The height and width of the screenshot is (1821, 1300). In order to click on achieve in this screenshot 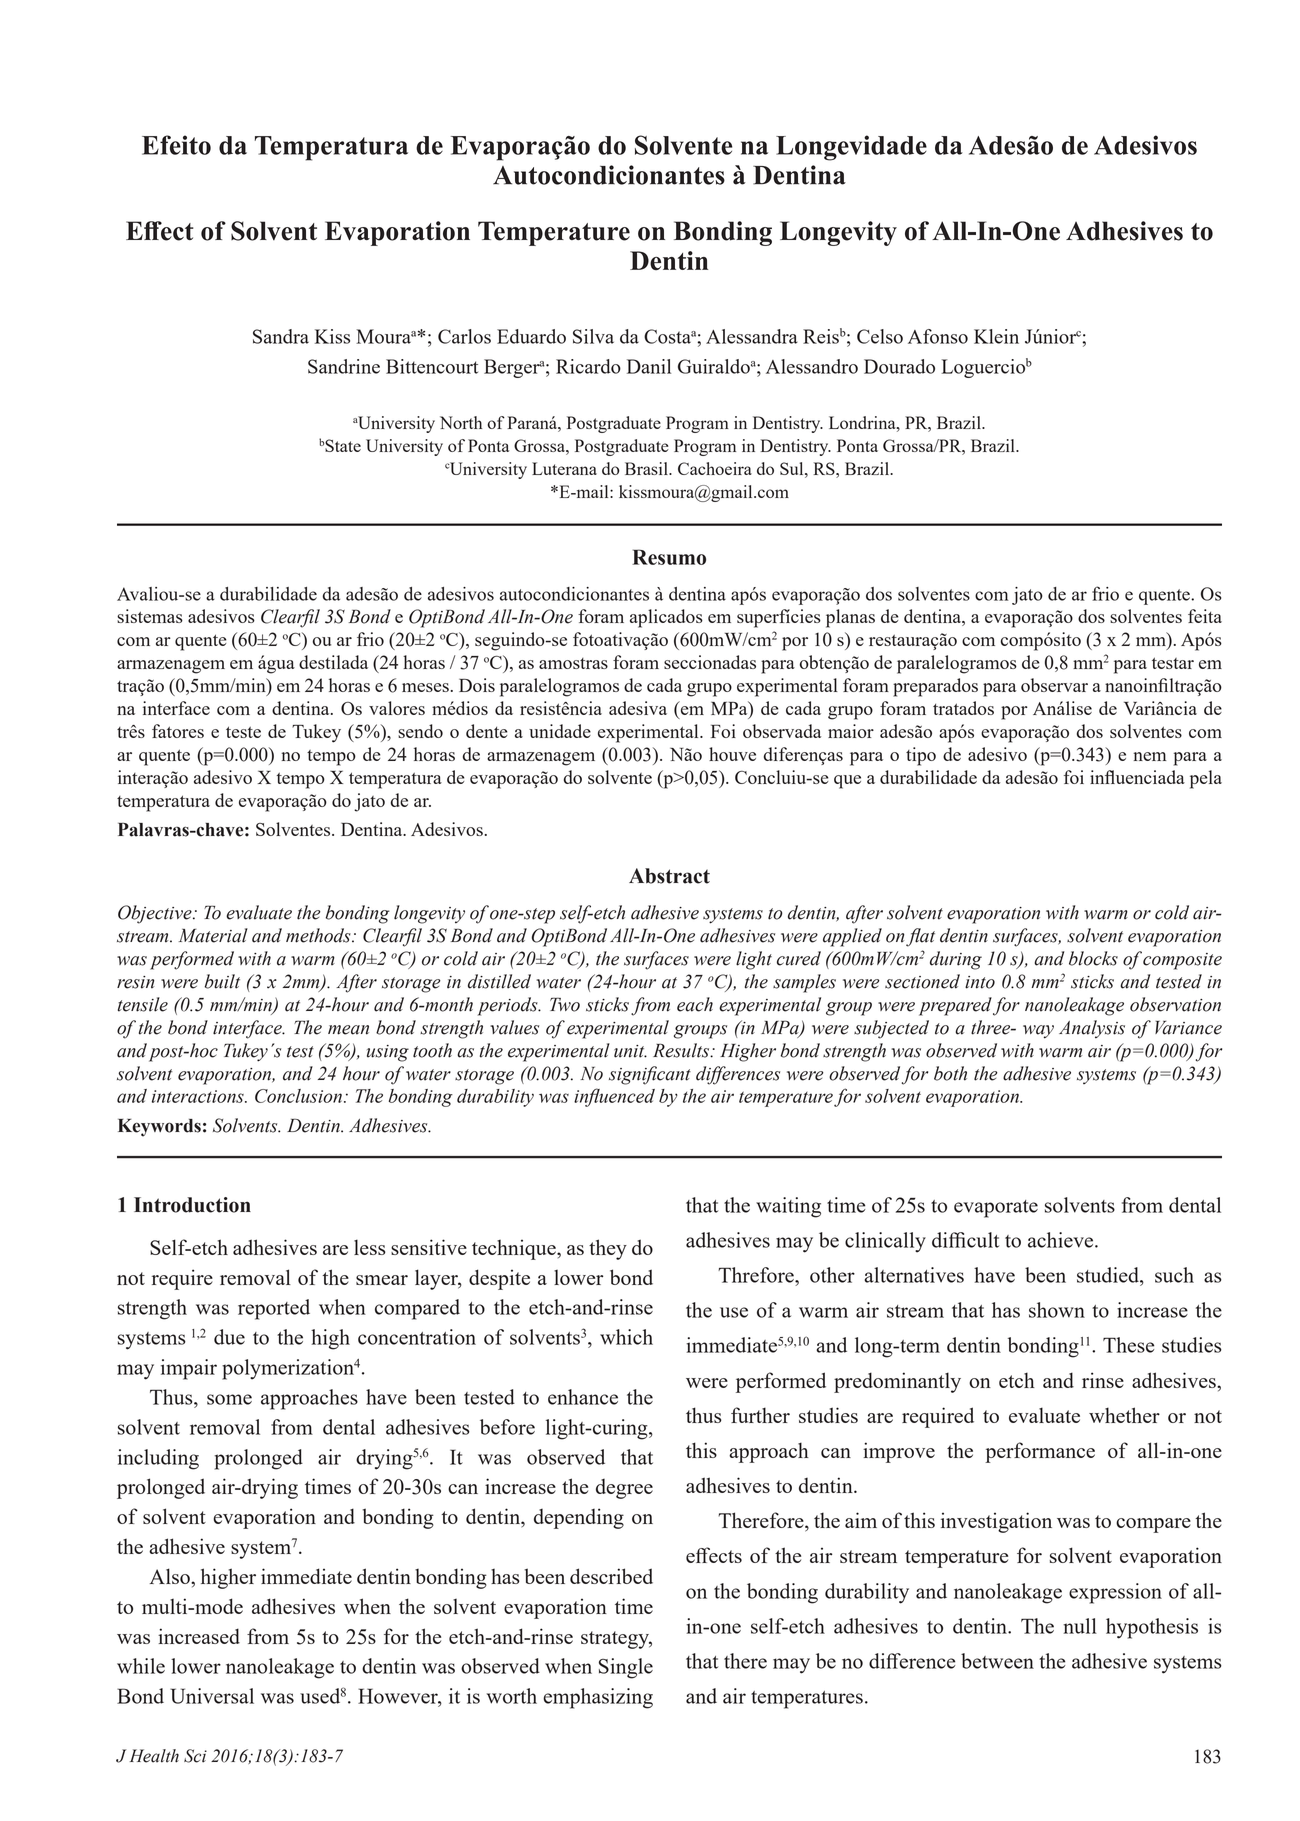, I will do `click(1062, 1240)`.
